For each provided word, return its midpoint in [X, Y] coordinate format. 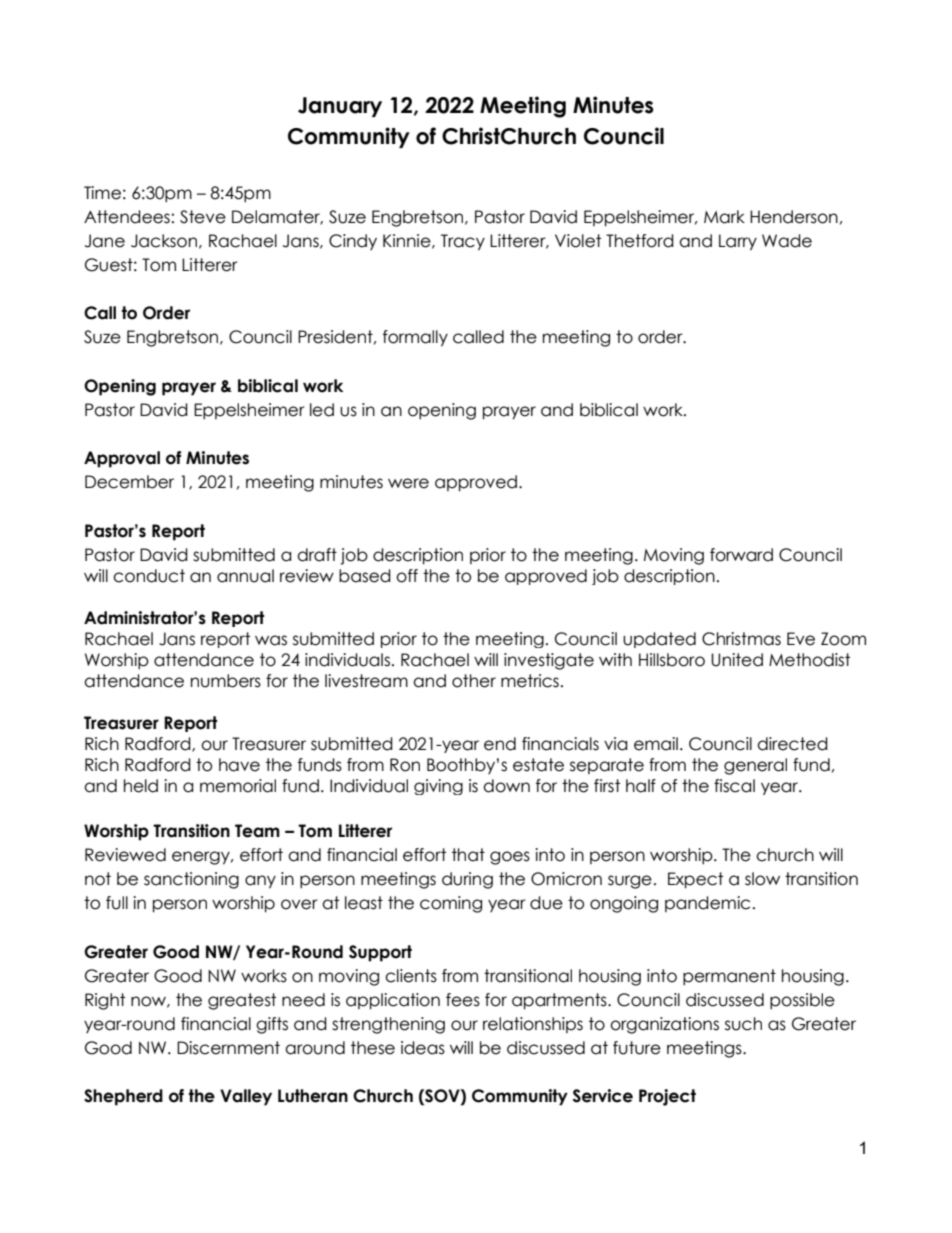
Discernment [228, 1048]
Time [102, 193]
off [407, 576]
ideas [423, 1048]
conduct [149, 576]
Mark [724, 217]
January [340, 107]
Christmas [741, 639]
